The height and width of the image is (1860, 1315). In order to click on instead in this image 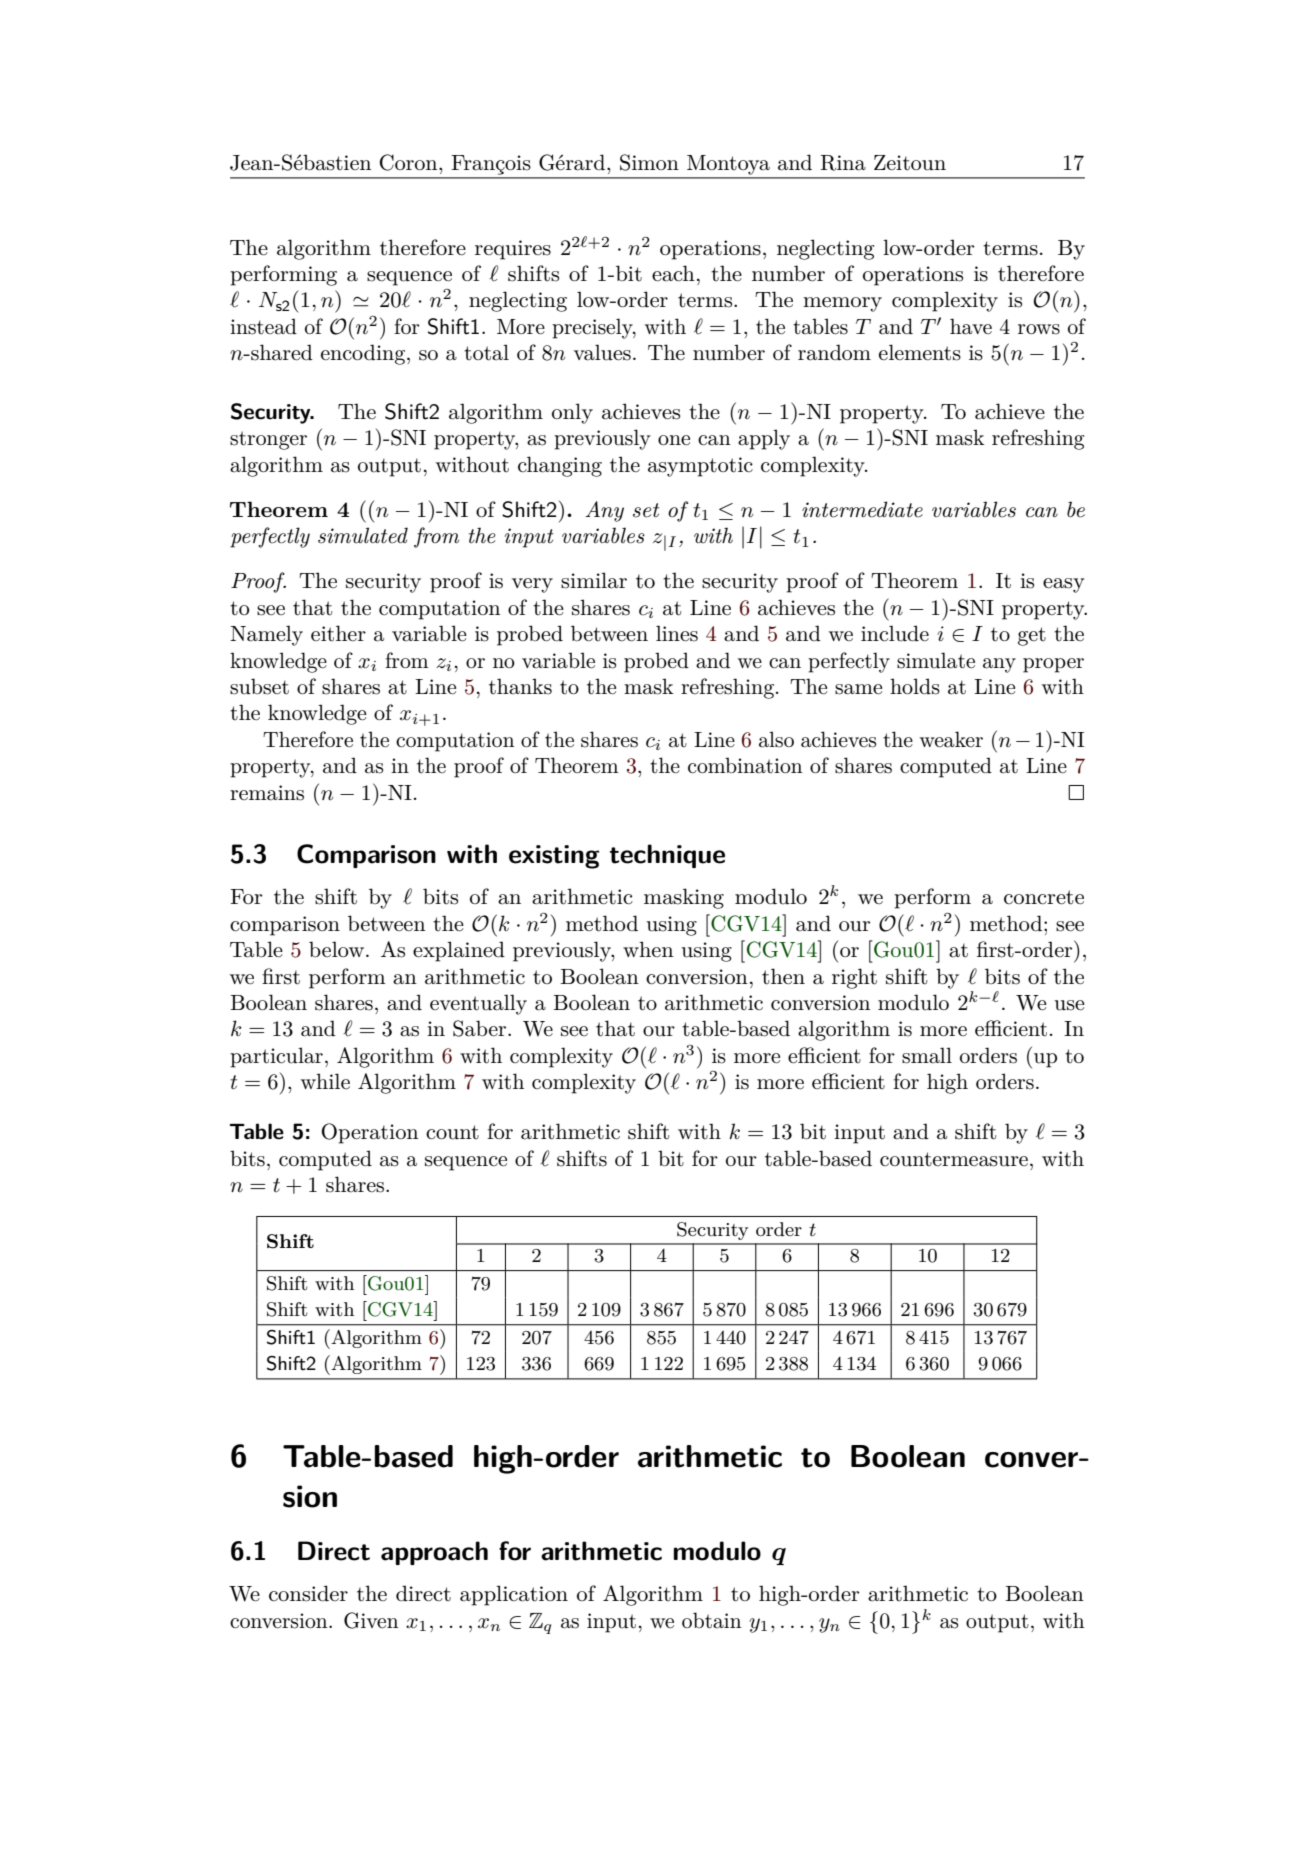, I will do `click(263, 326)`.
